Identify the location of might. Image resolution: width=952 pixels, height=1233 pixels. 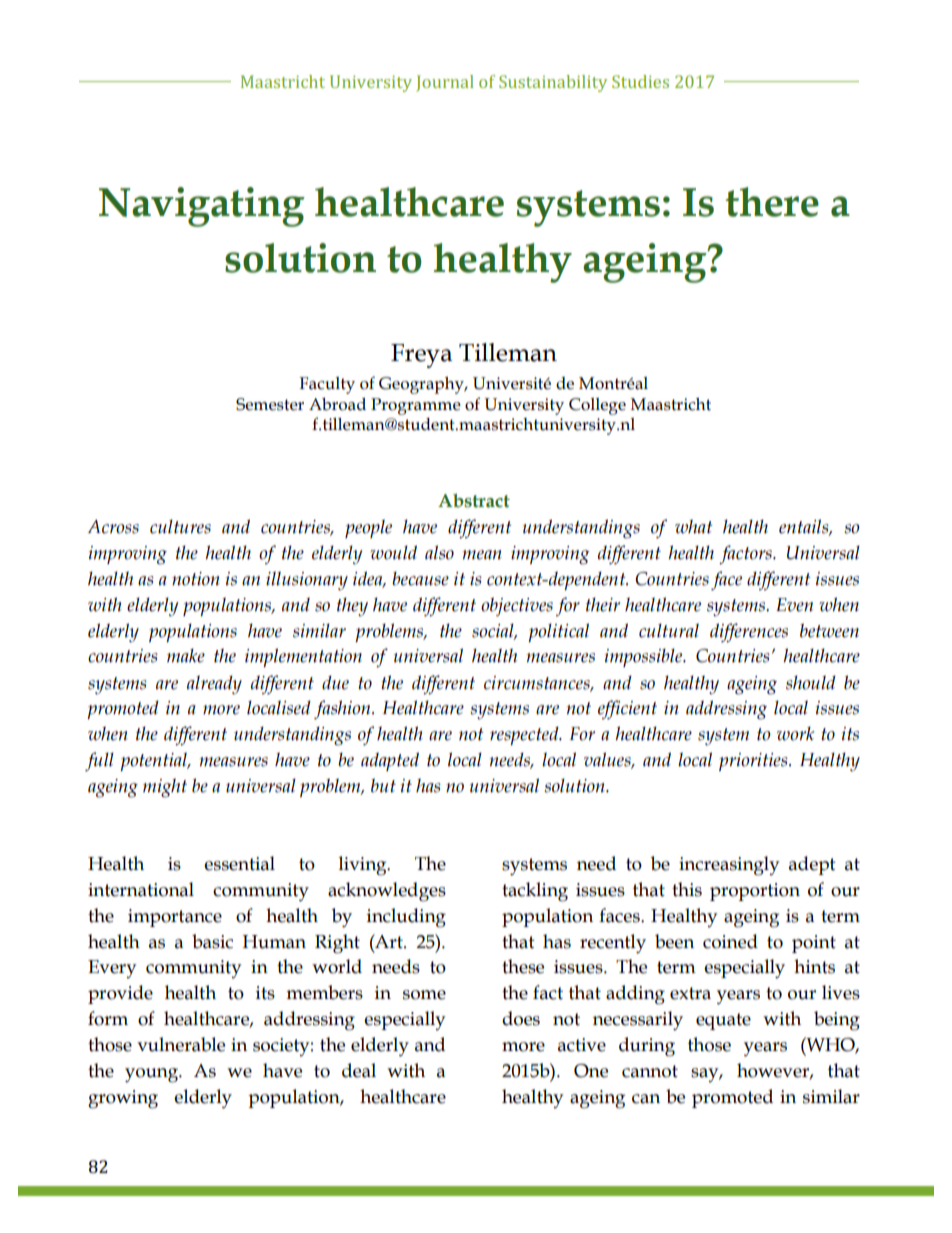
(165, 788).
